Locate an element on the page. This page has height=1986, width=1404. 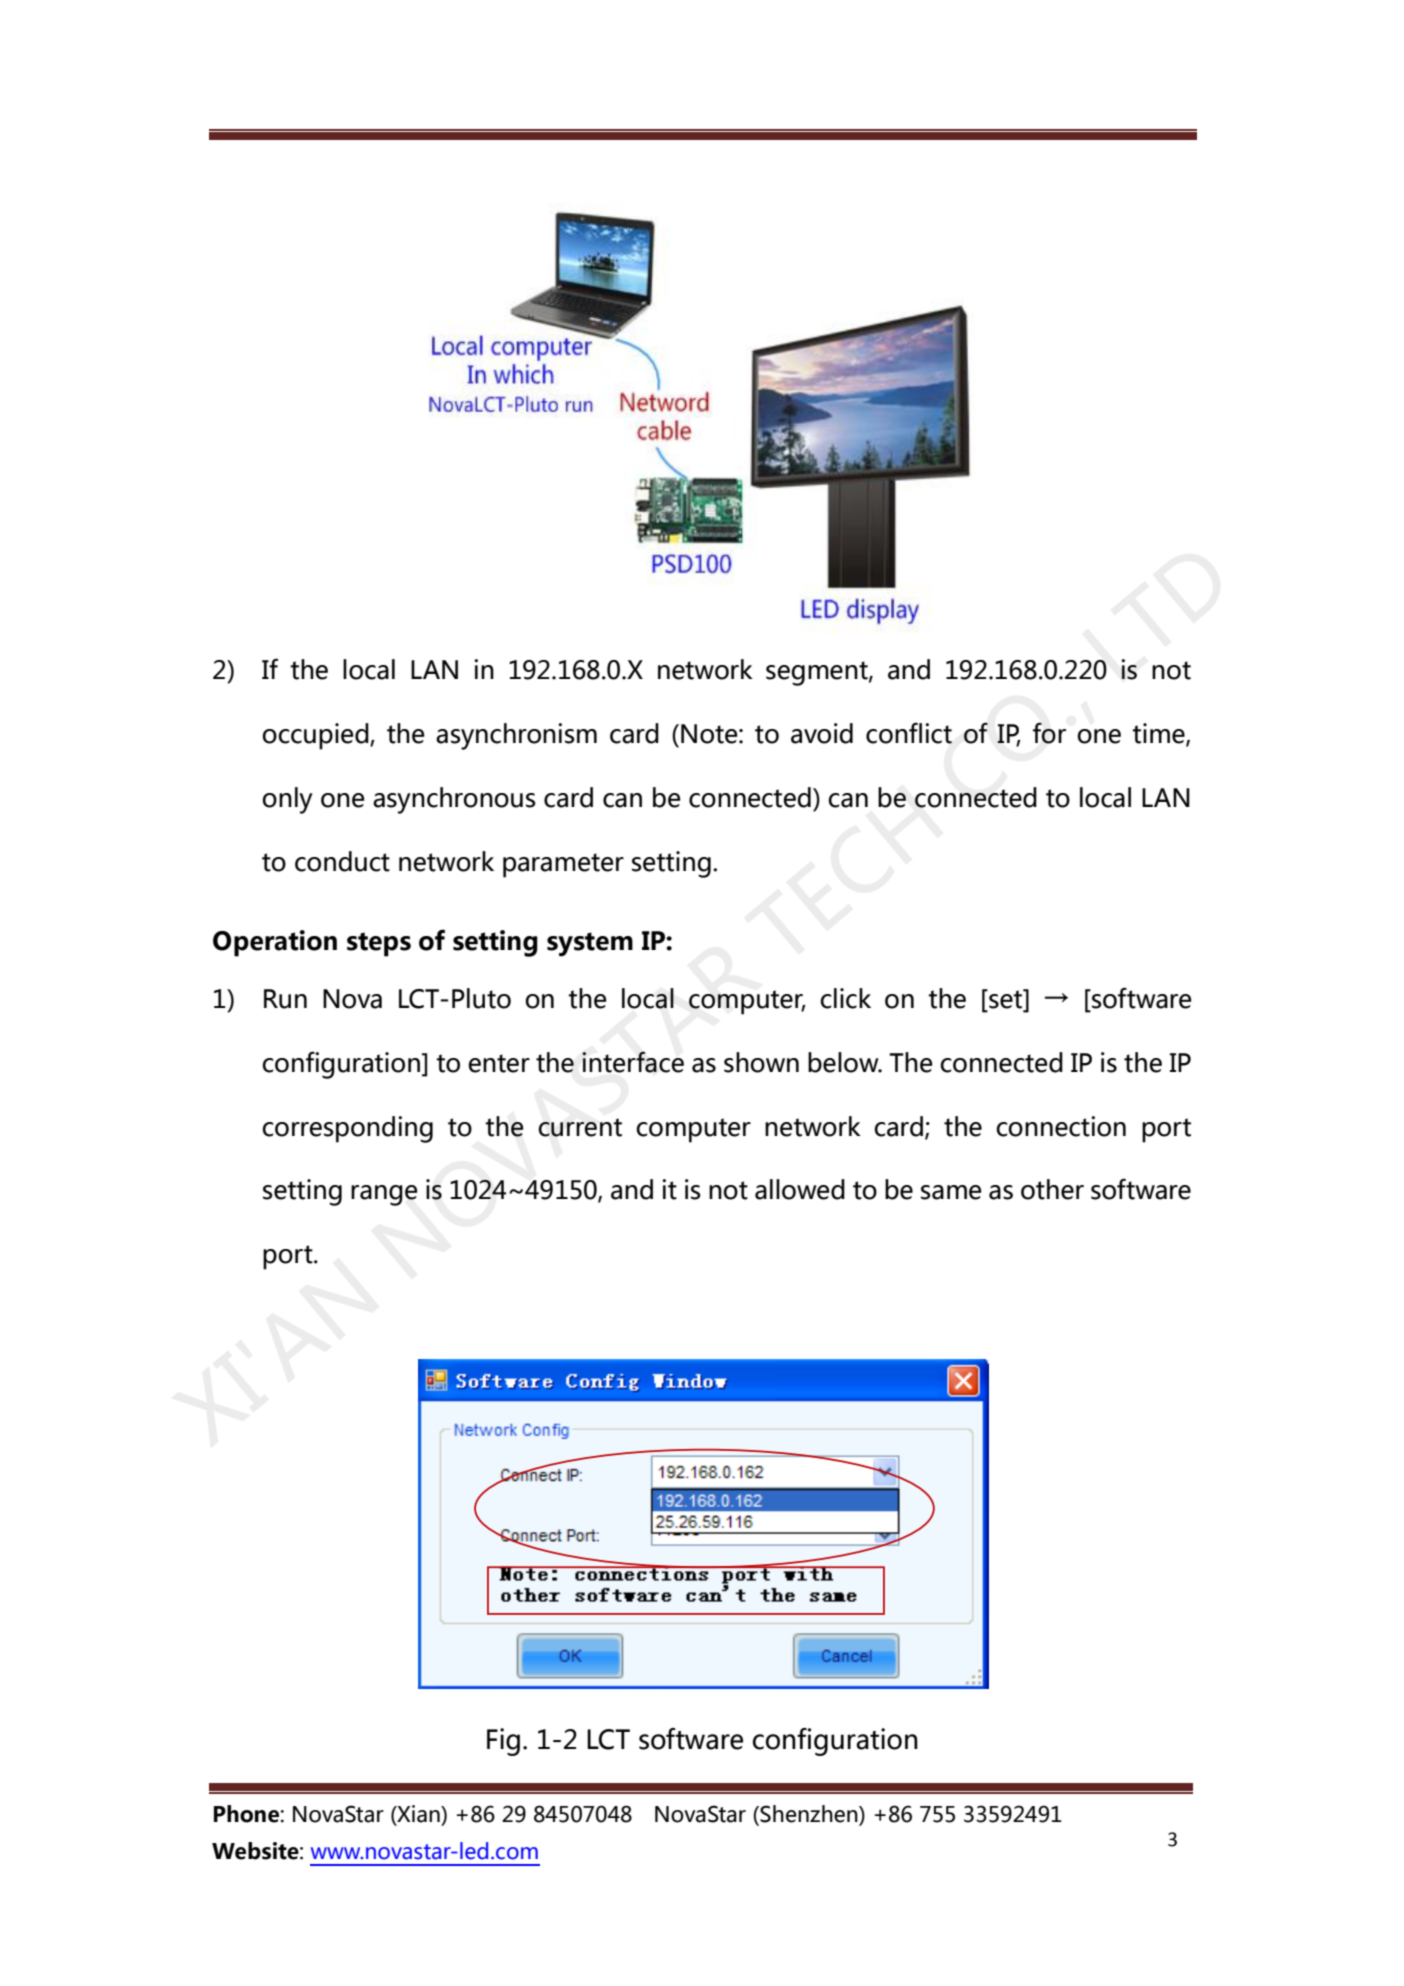
Shenzhen is located at coordinates (809, 1815).
